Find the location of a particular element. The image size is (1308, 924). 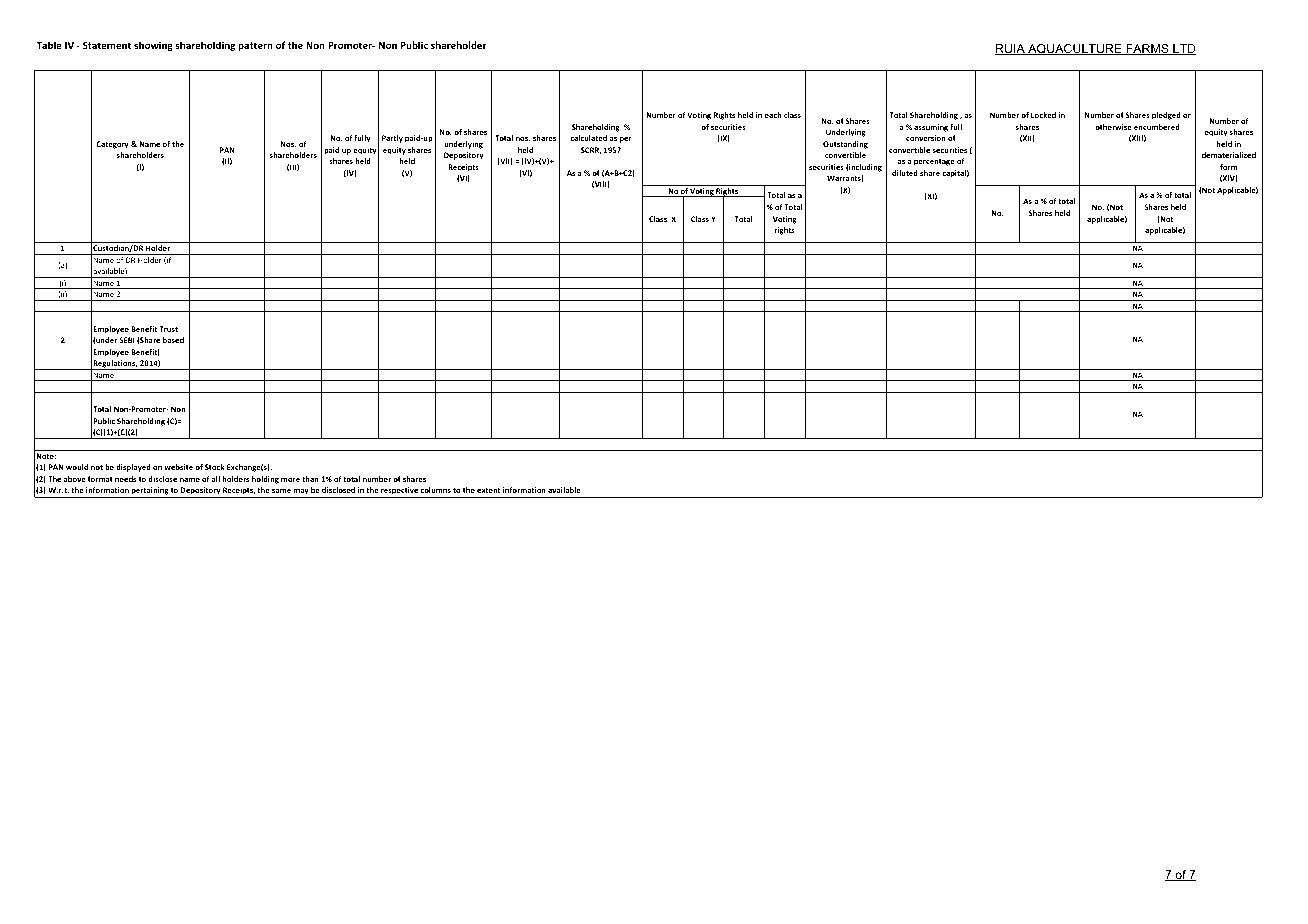

SEBI is located at coordinates (127, 340).
